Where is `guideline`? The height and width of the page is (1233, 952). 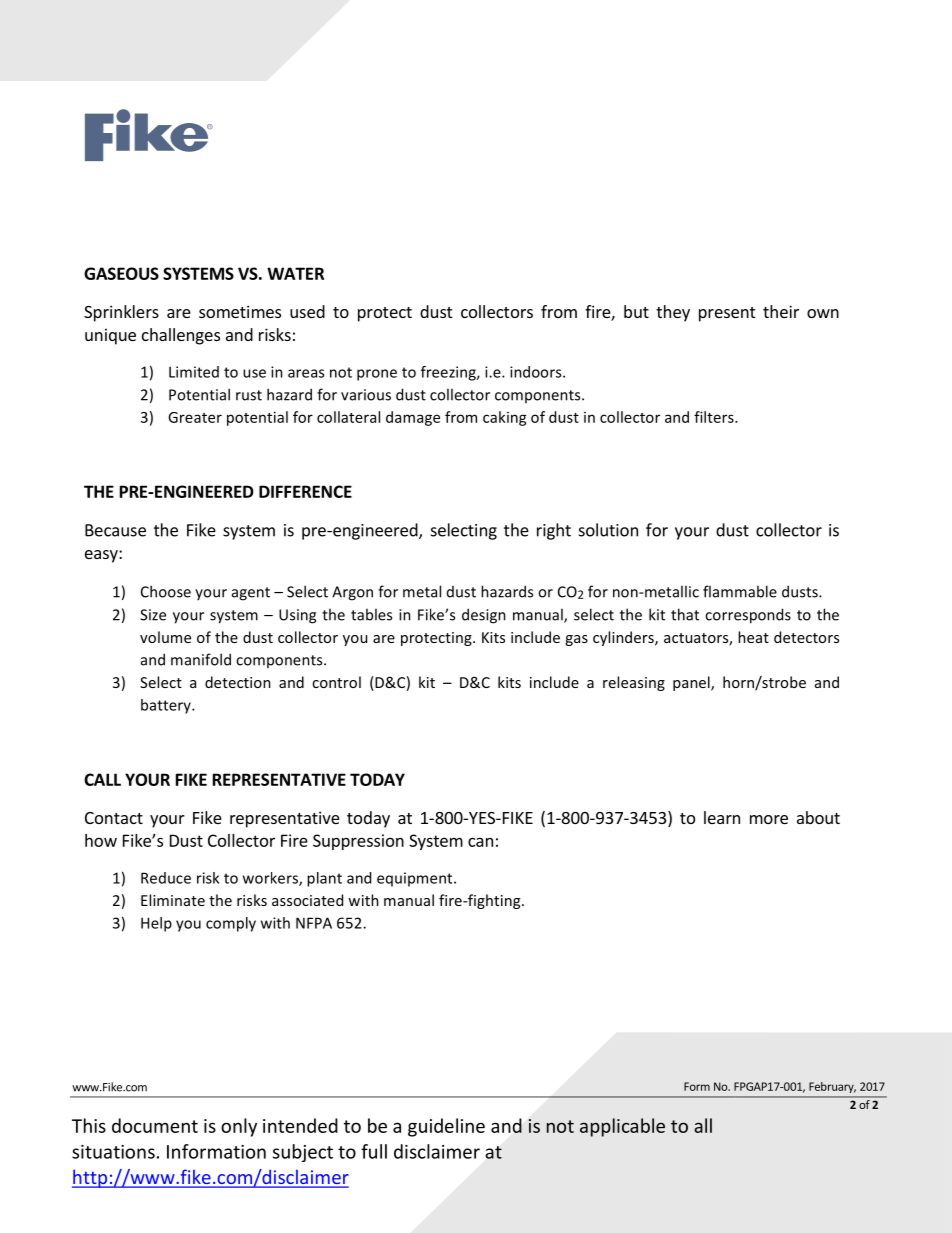
guideline is located at coordinates (446, 1127).
